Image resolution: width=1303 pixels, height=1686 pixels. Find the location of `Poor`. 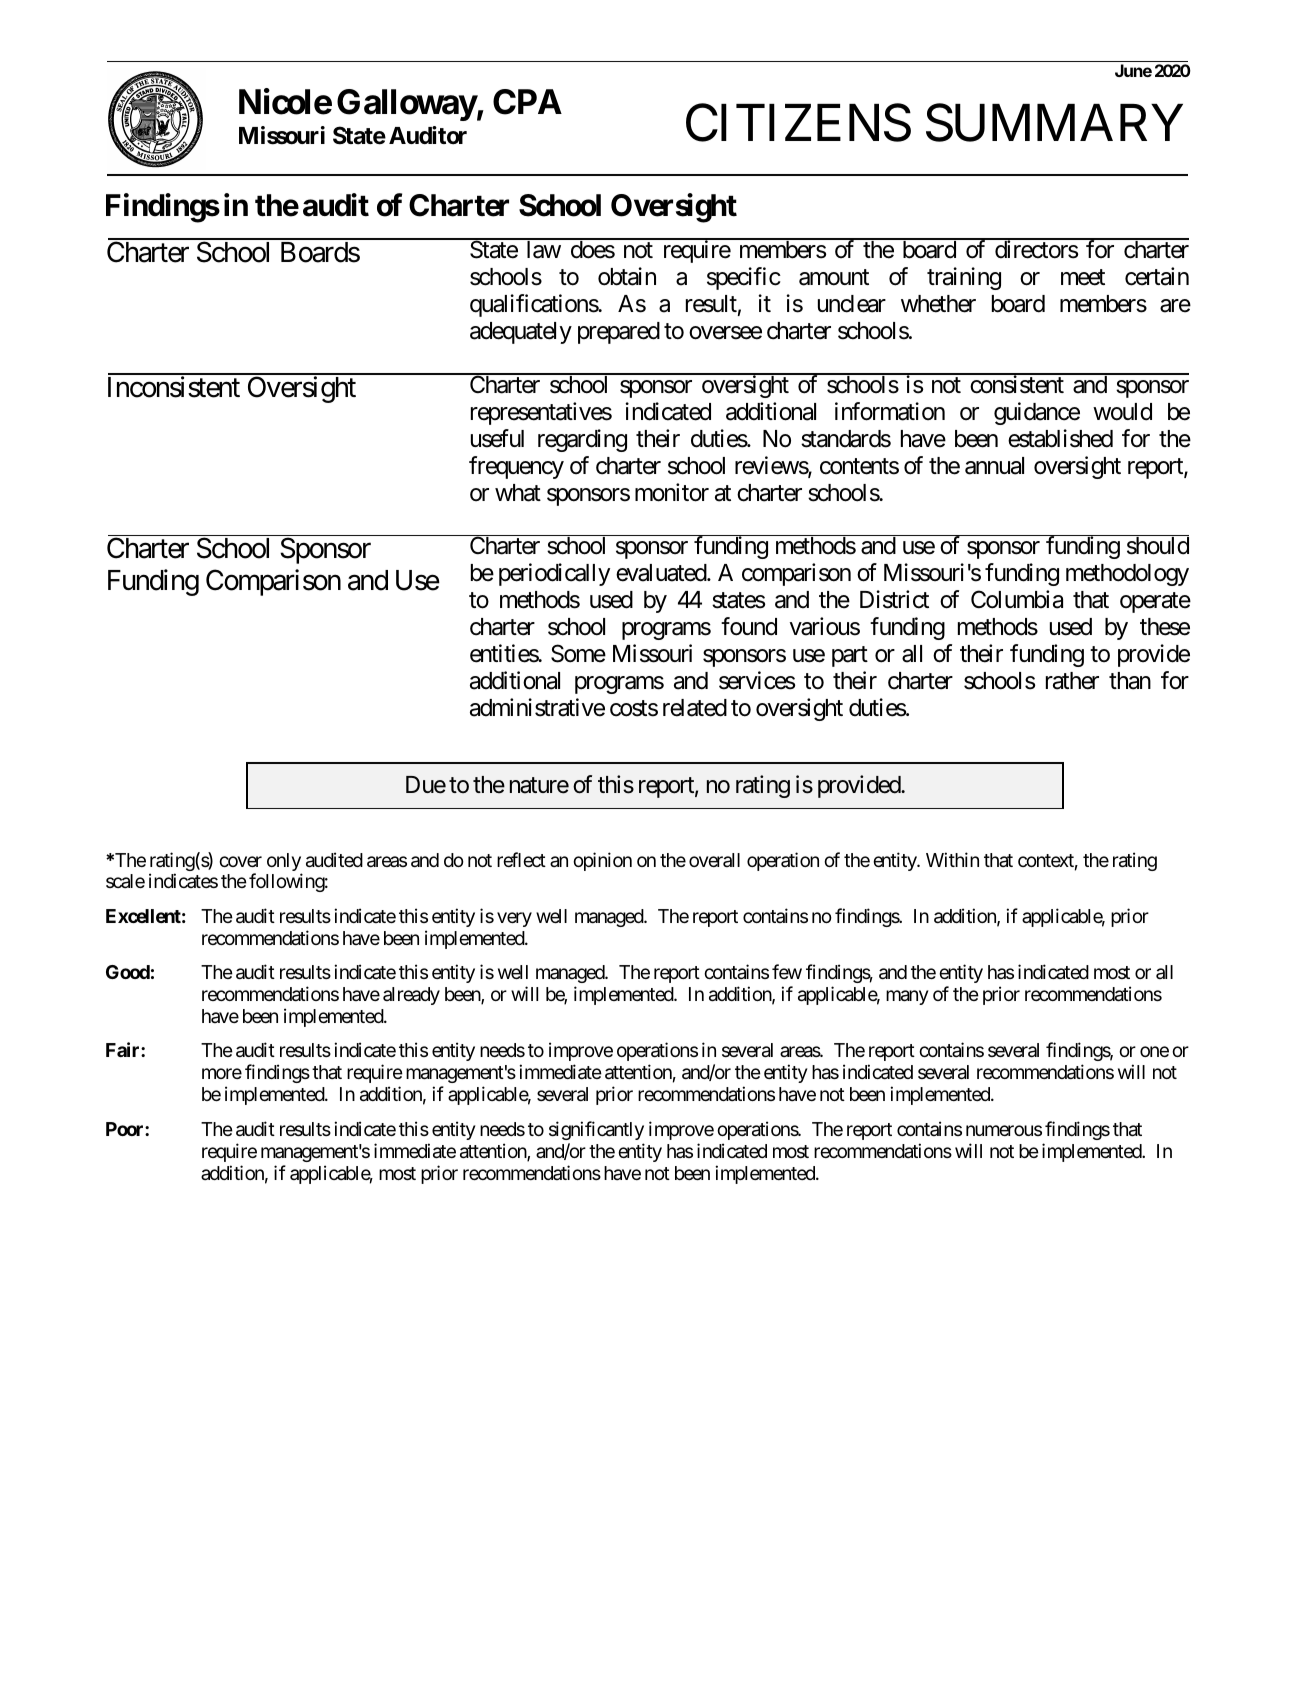

Poor is located at coordinates (126, 1129).
